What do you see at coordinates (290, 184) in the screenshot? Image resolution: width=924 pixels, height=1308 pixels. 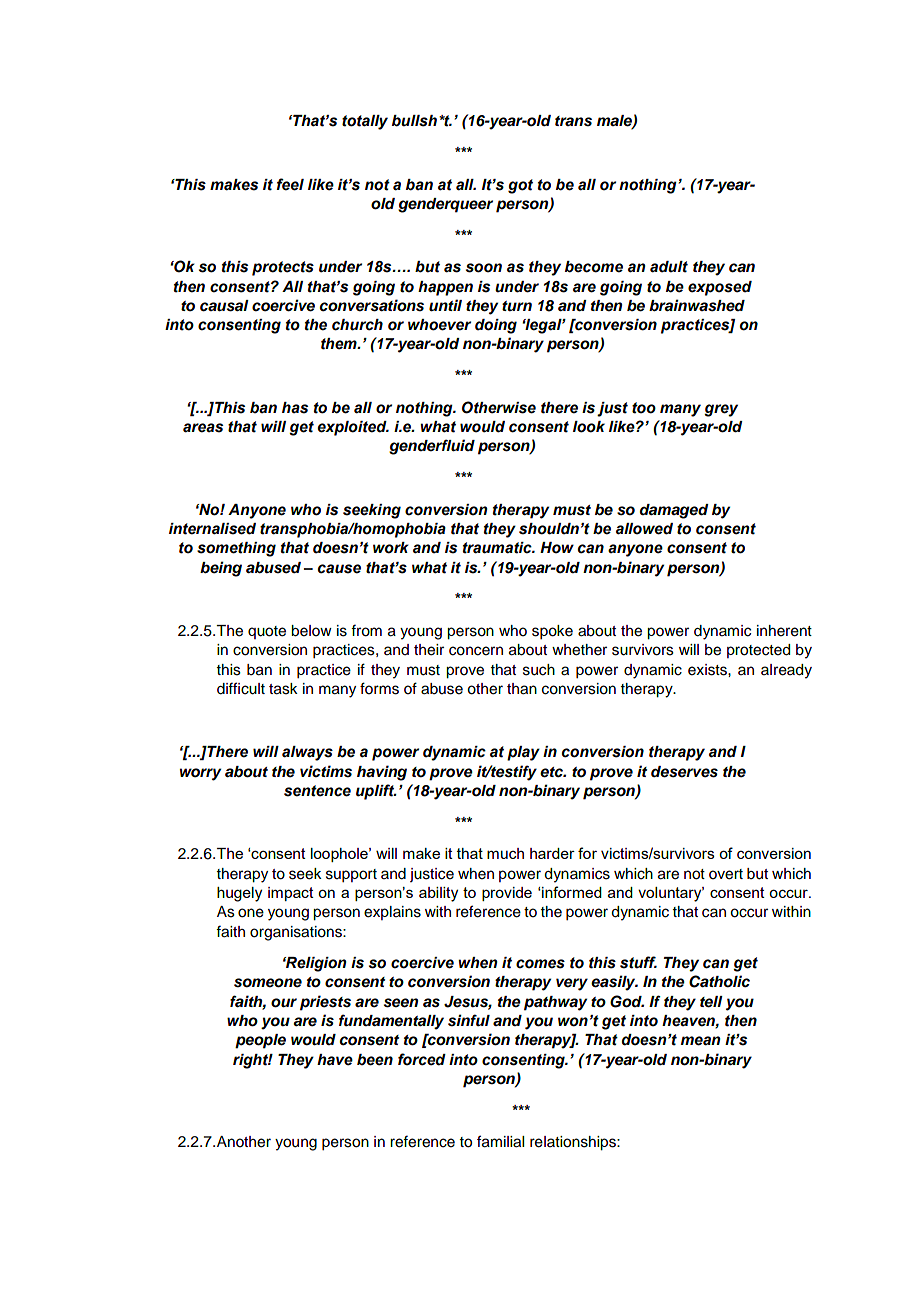 I see `feel` at bounding box center [290, 184].
